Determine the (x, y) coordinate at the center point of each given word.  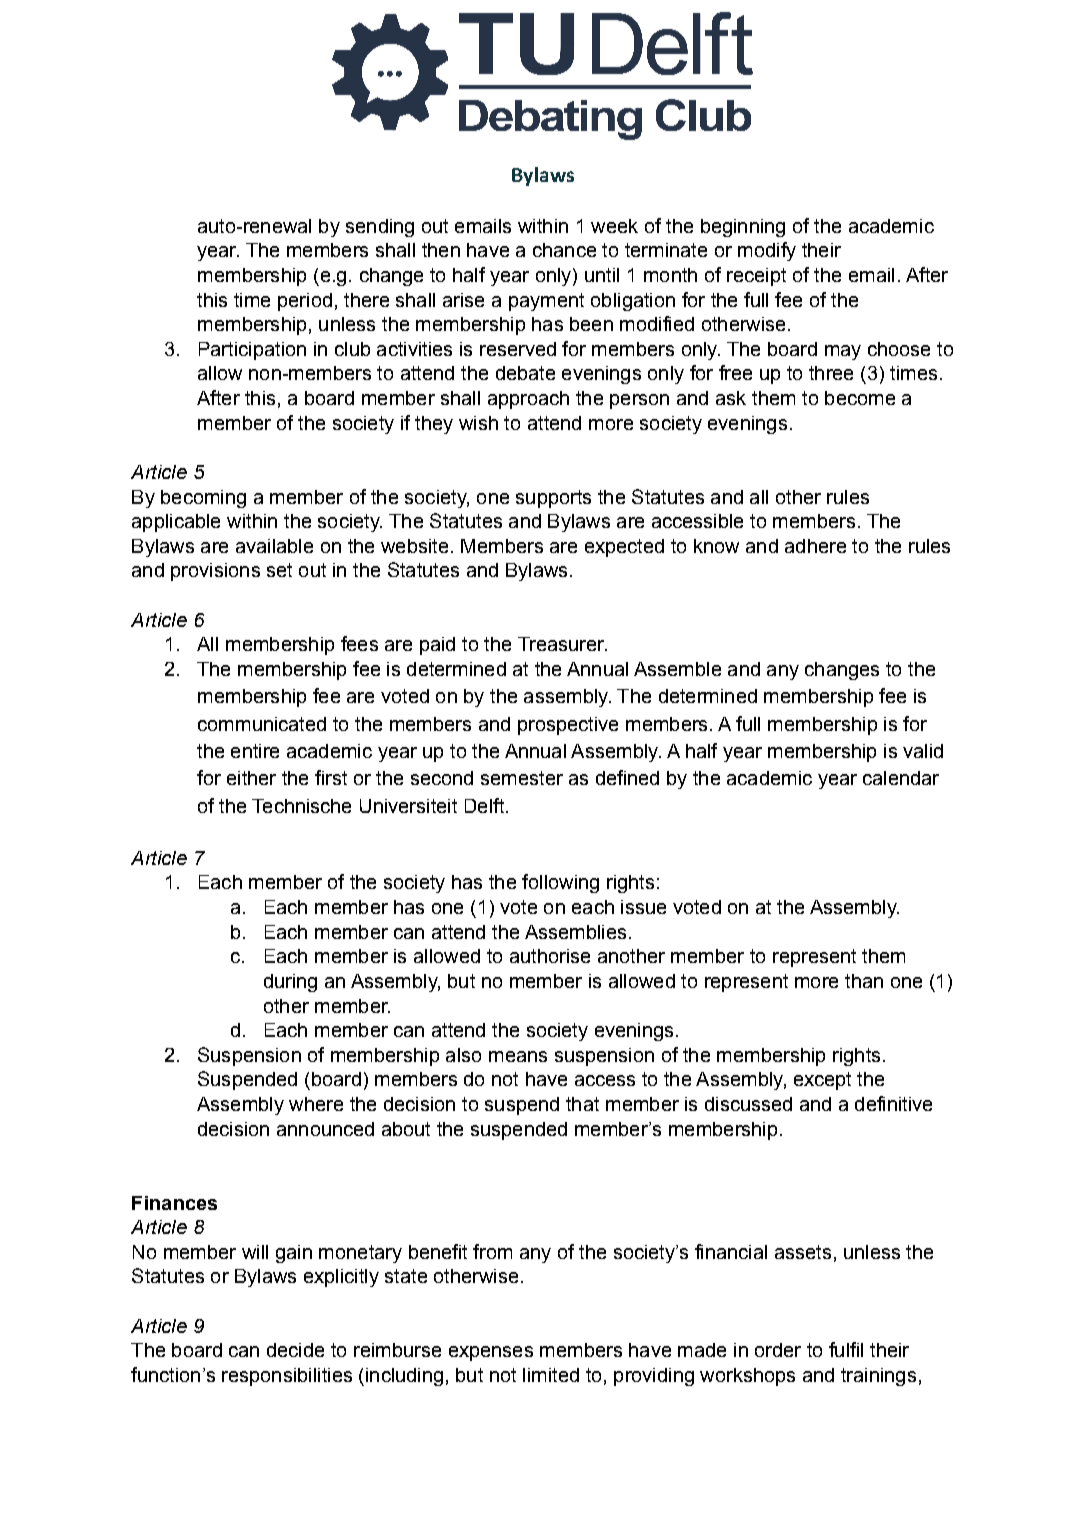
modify (767, 251)
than (864, 981)
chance (564, 250)
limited (551, 1375)
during (290, 983)
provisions (215, 572)
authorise (550, 956)
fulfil (846, 1349)
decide (295, 1350)
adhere (815, 546)
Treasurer (562, 644)
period (305, 302)
